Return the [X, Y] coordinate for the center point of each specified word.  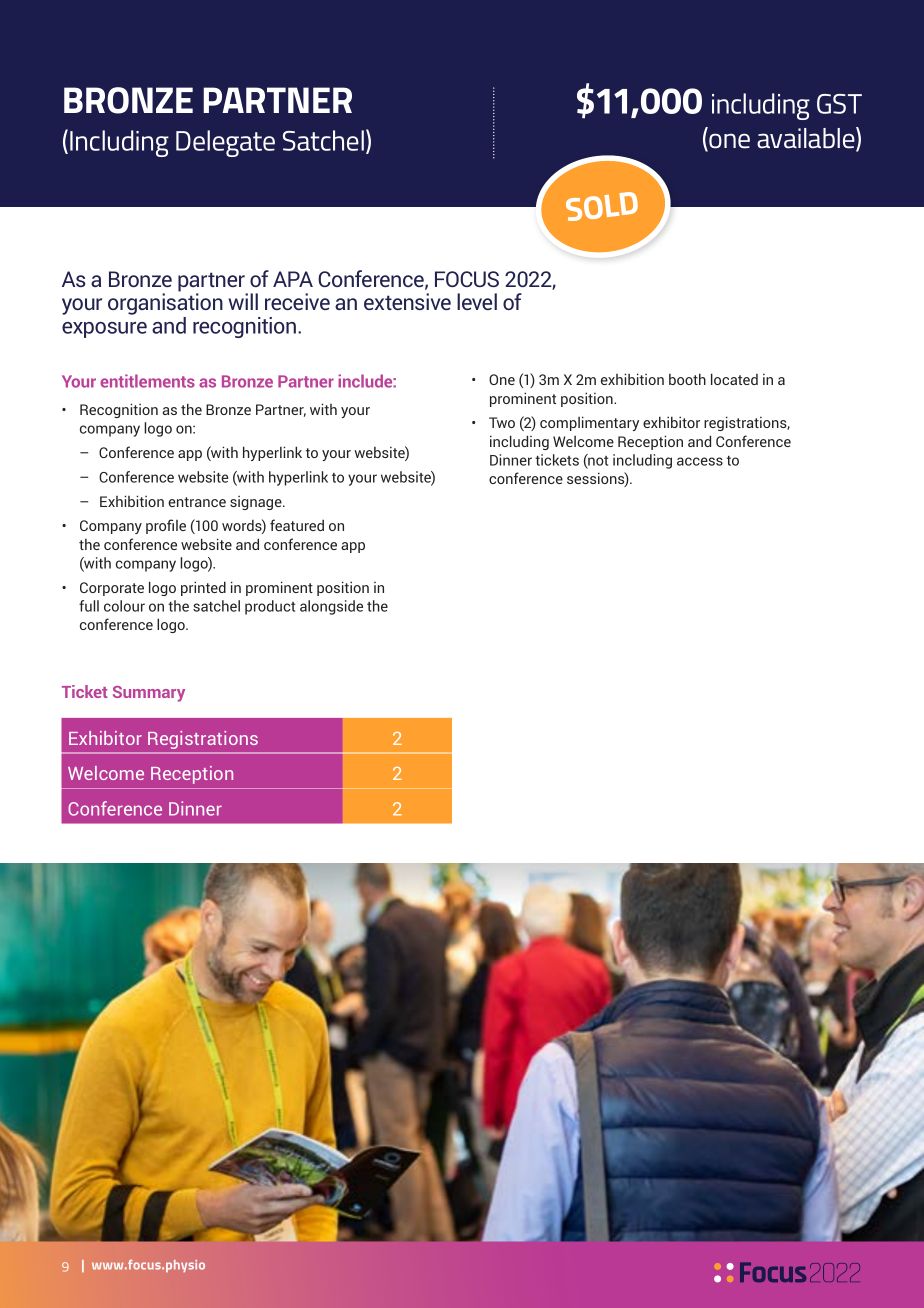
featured [297, 525]
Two [502, 422]
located [734, 379]
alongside [331, 607]
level [477, 301]
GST [839, 104]
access [700, 461]
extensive [407, 301]
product [270, 607]
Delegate [225, 143]
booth [687, 379]
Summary [149, 694]
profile [166, 526]
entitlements [147, 381]
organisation [165, 303]
